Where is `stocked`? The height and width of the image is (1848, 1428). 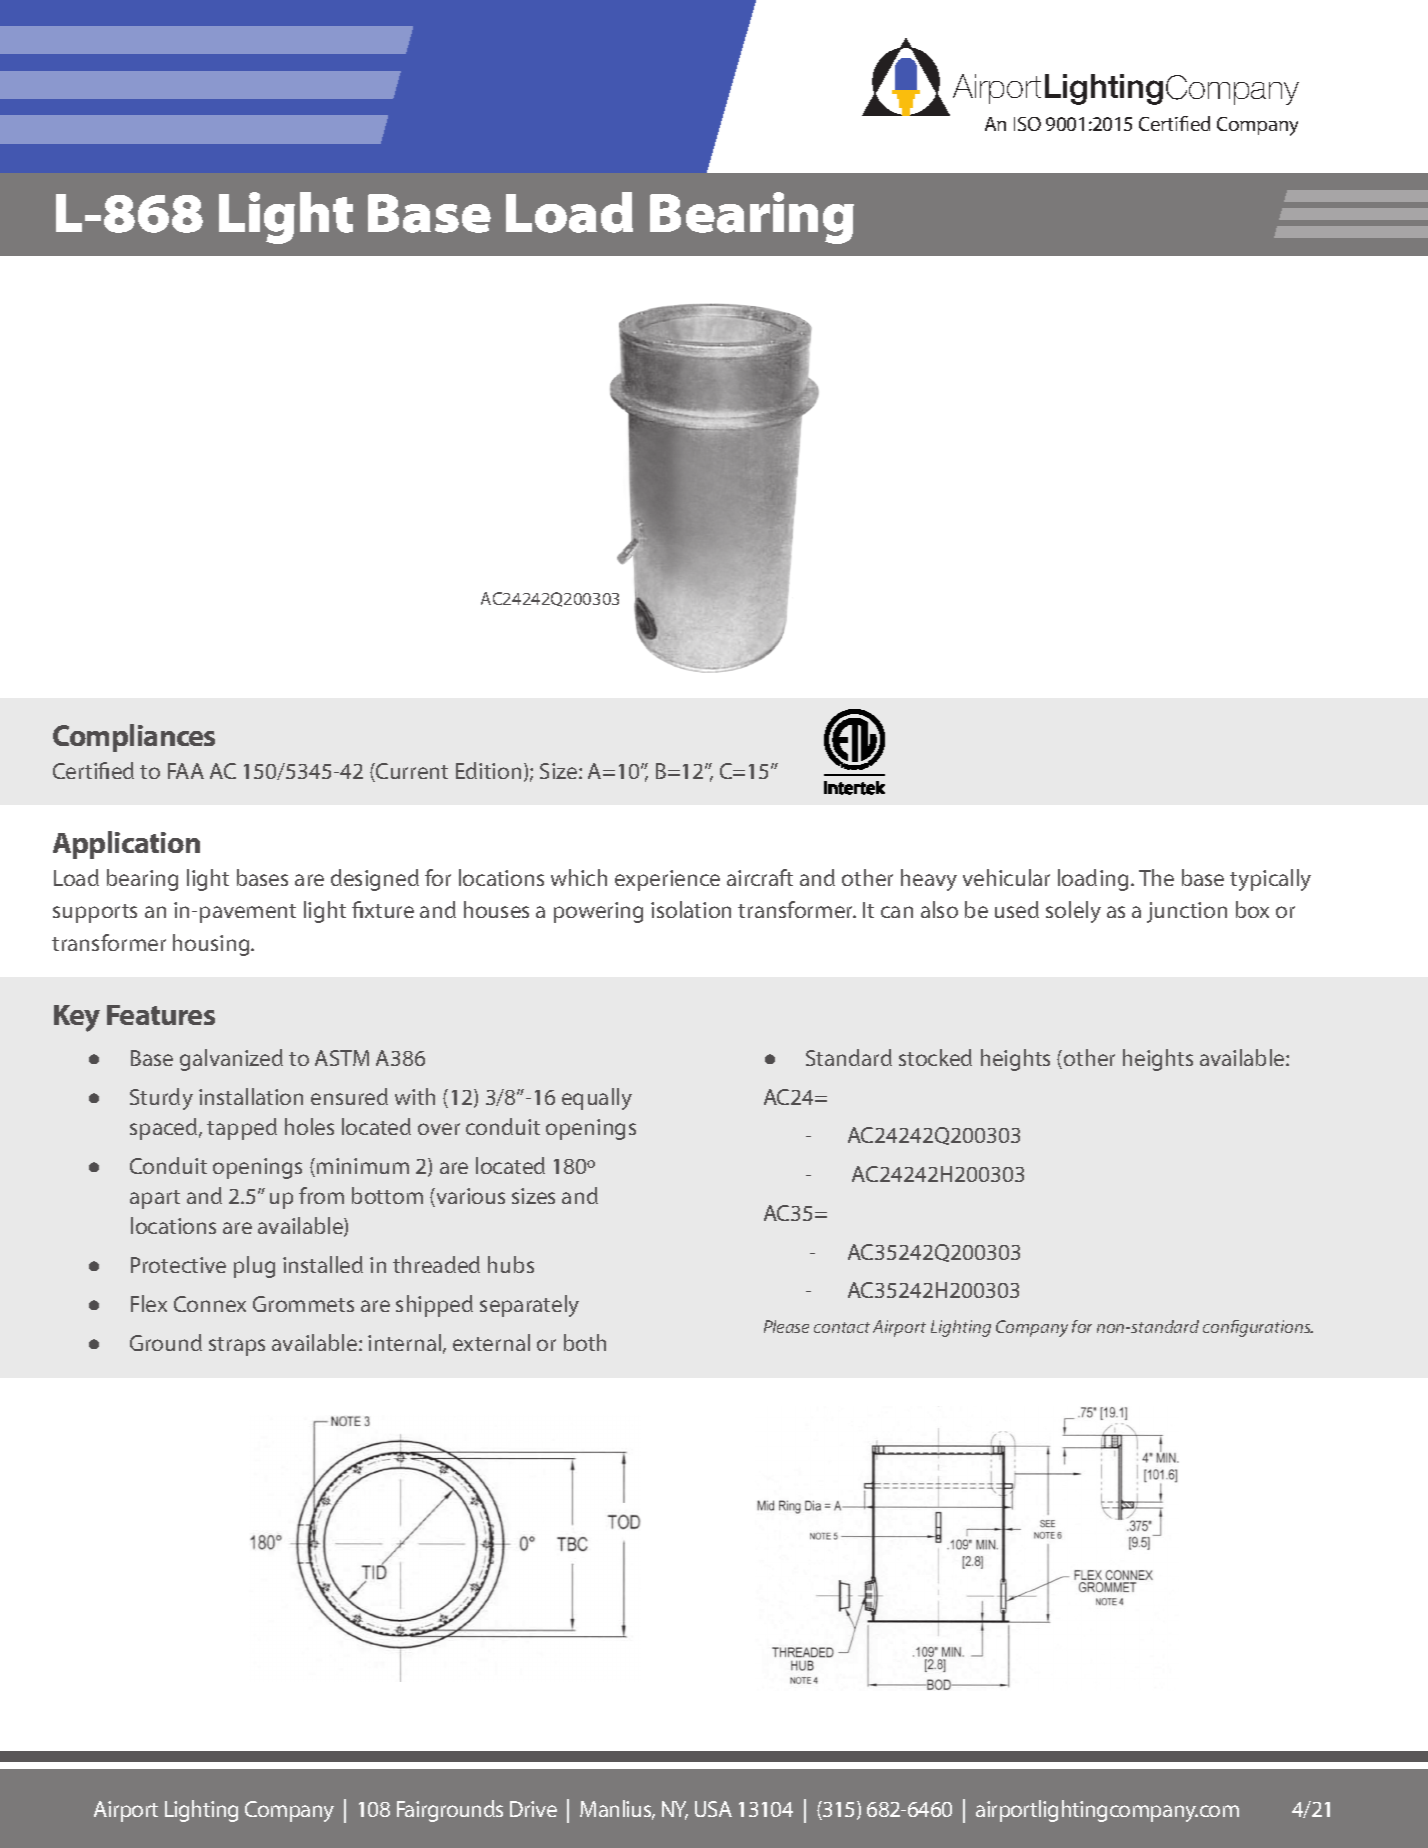
stocked is located at coordinates (935, 1057).
